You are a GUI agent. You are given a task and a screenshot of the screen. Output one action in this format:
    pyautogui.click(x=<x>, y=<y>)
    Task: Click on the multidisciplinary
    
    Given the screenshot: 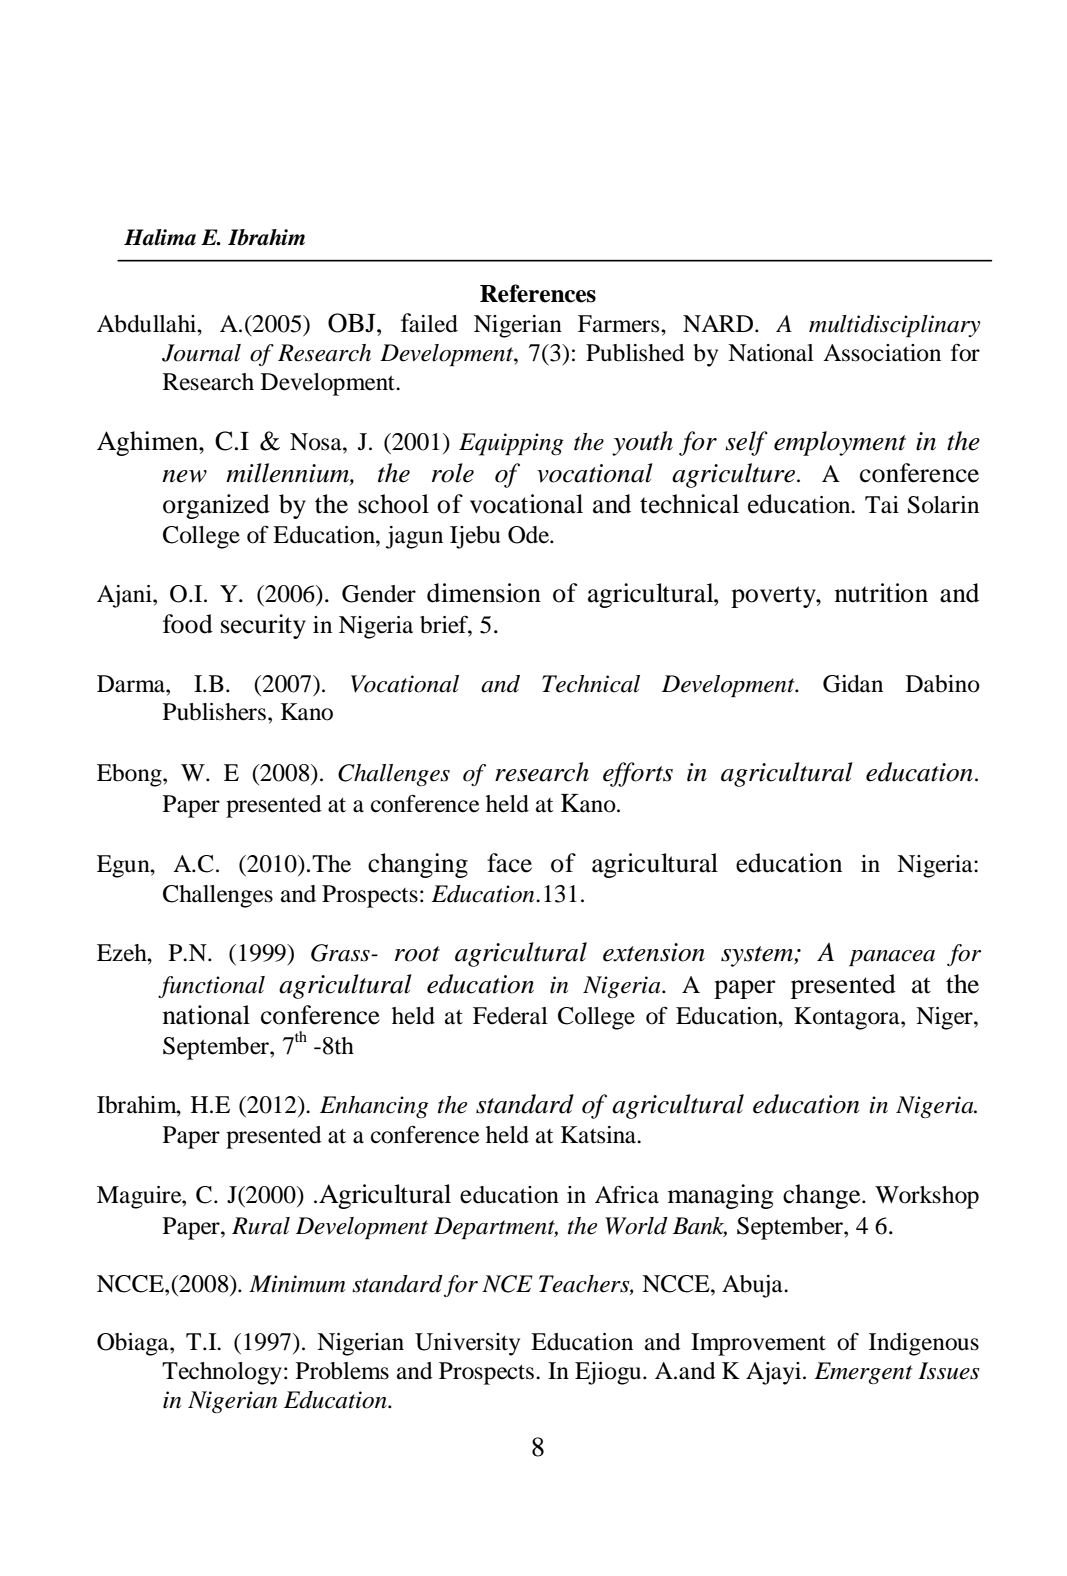 What is the action you would take?
    pyautogui.click(x=894, y=326)
